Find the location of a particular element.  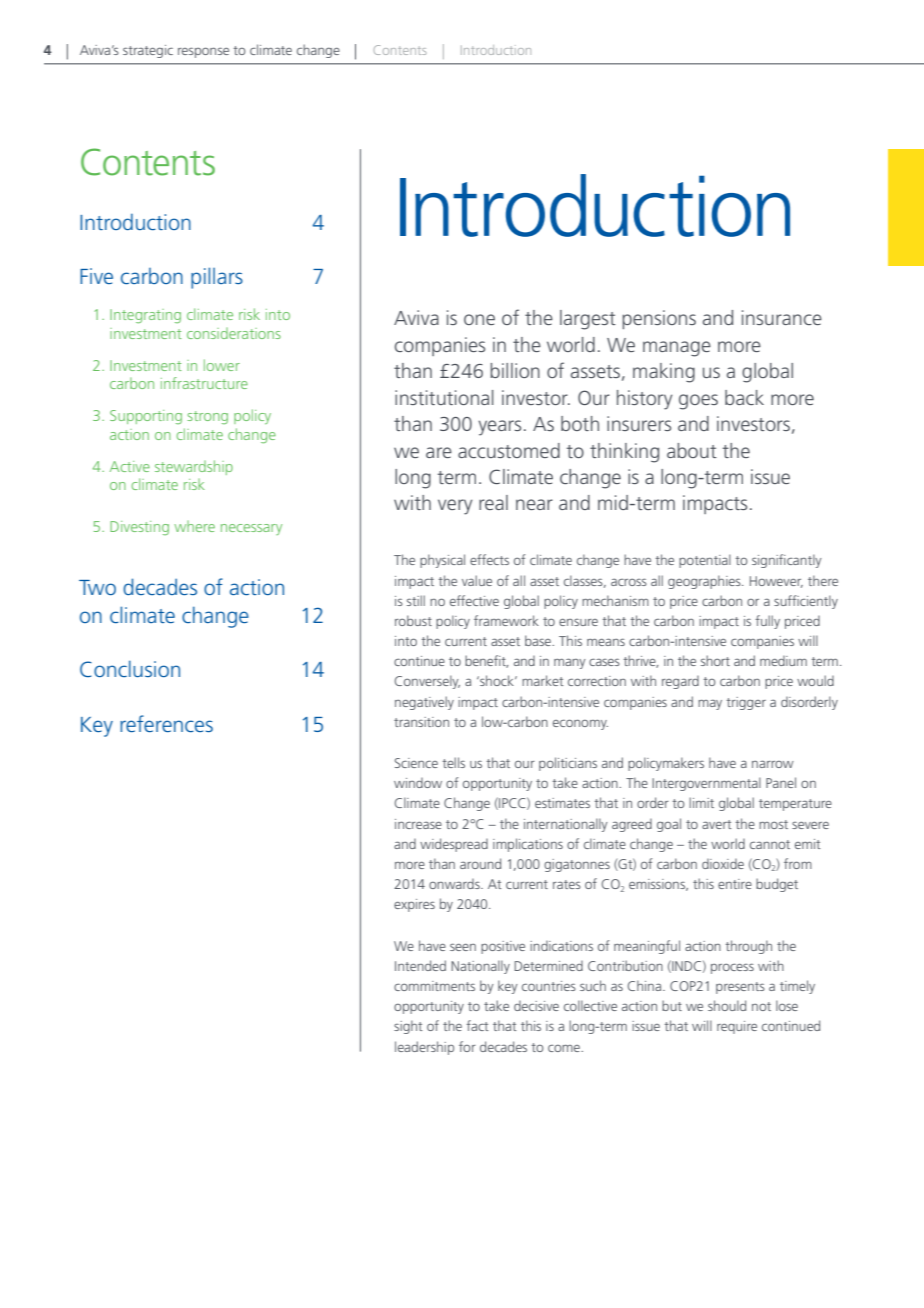

references is located at coordinates (166, 723).
